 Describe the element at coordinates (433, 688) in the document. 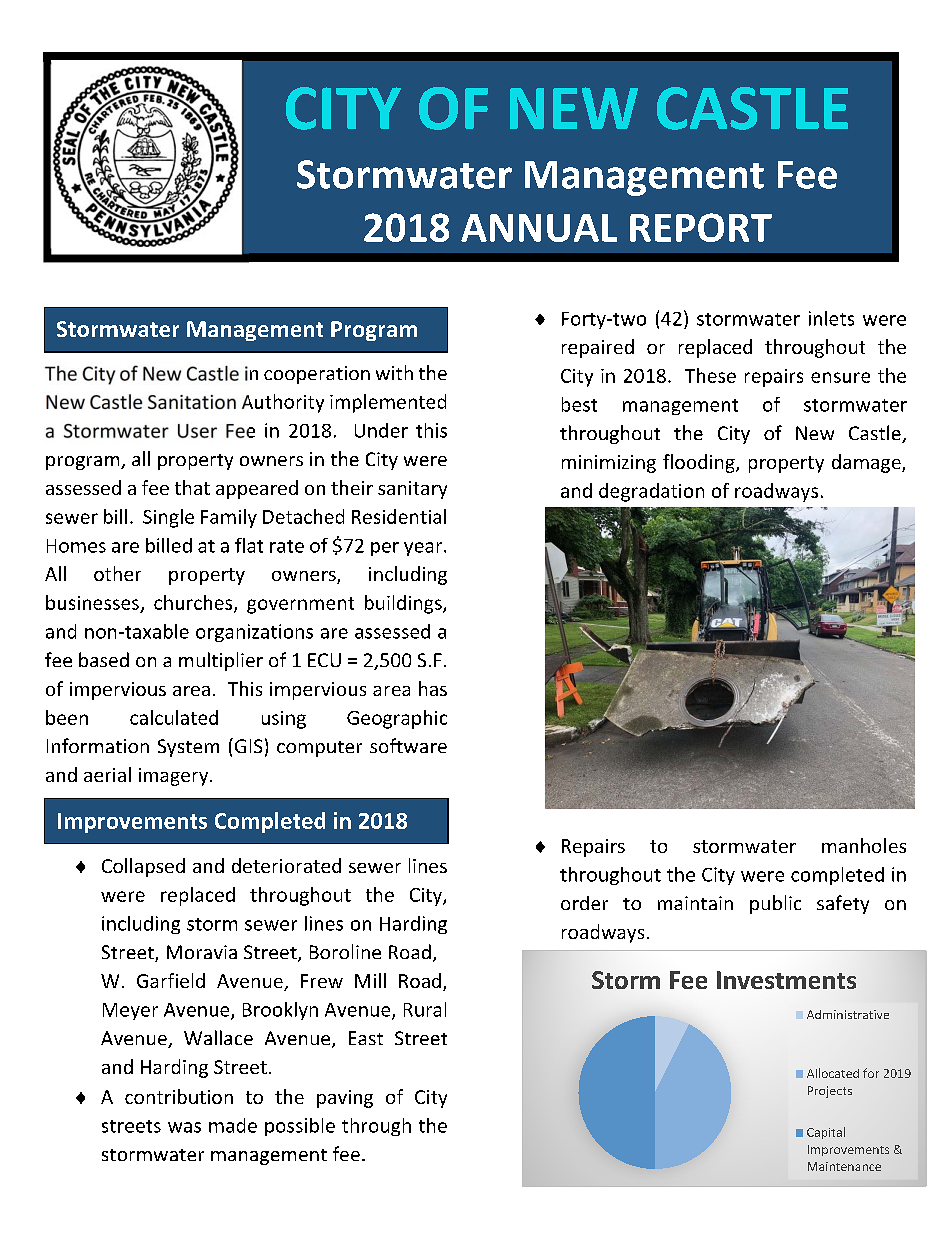

I see `has` at that location.
